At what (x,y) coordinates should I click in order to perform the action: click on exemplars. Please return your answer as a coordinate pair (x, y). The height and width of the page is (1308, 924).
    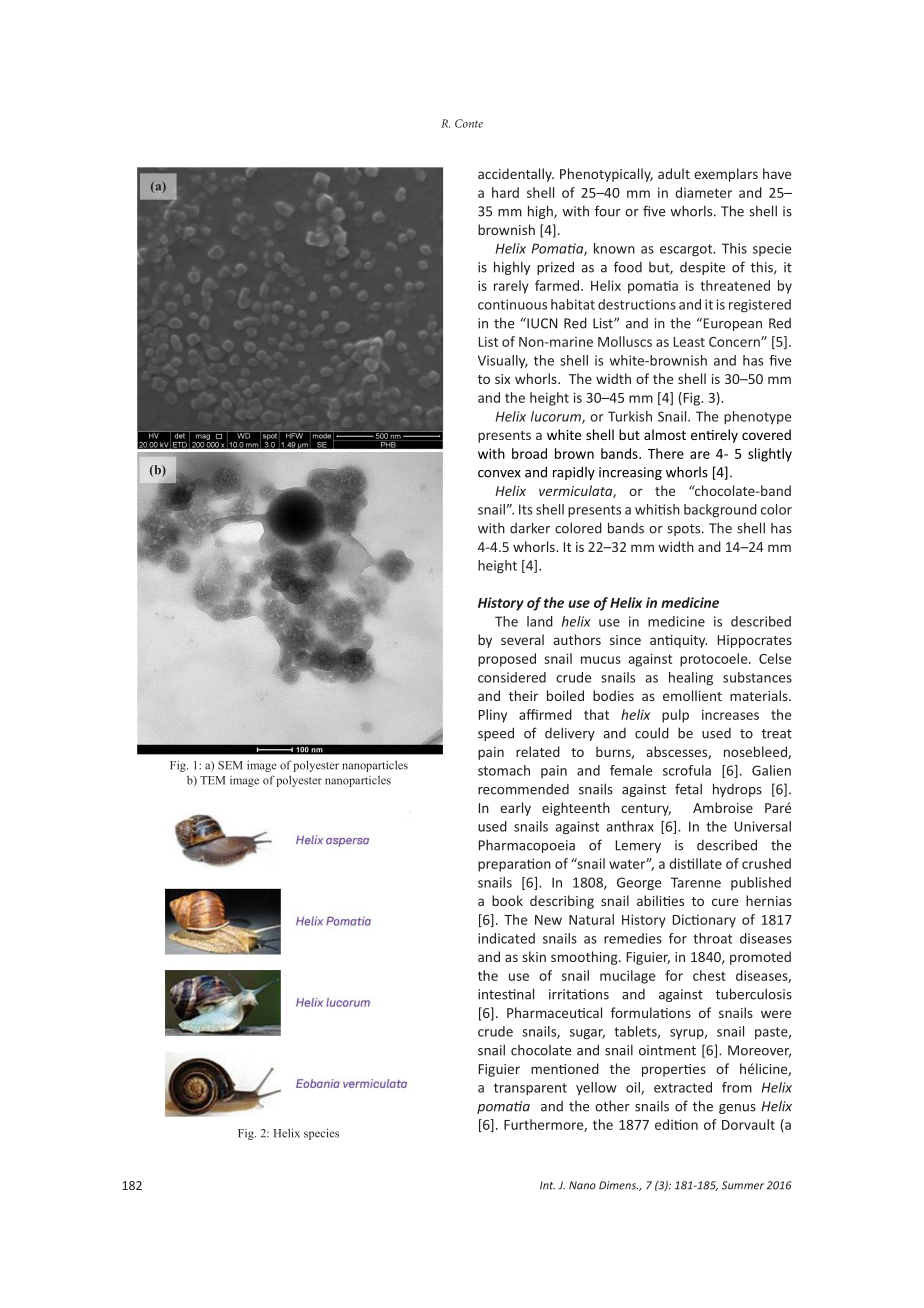
    Looking at the image, I should click on (726, 175).
